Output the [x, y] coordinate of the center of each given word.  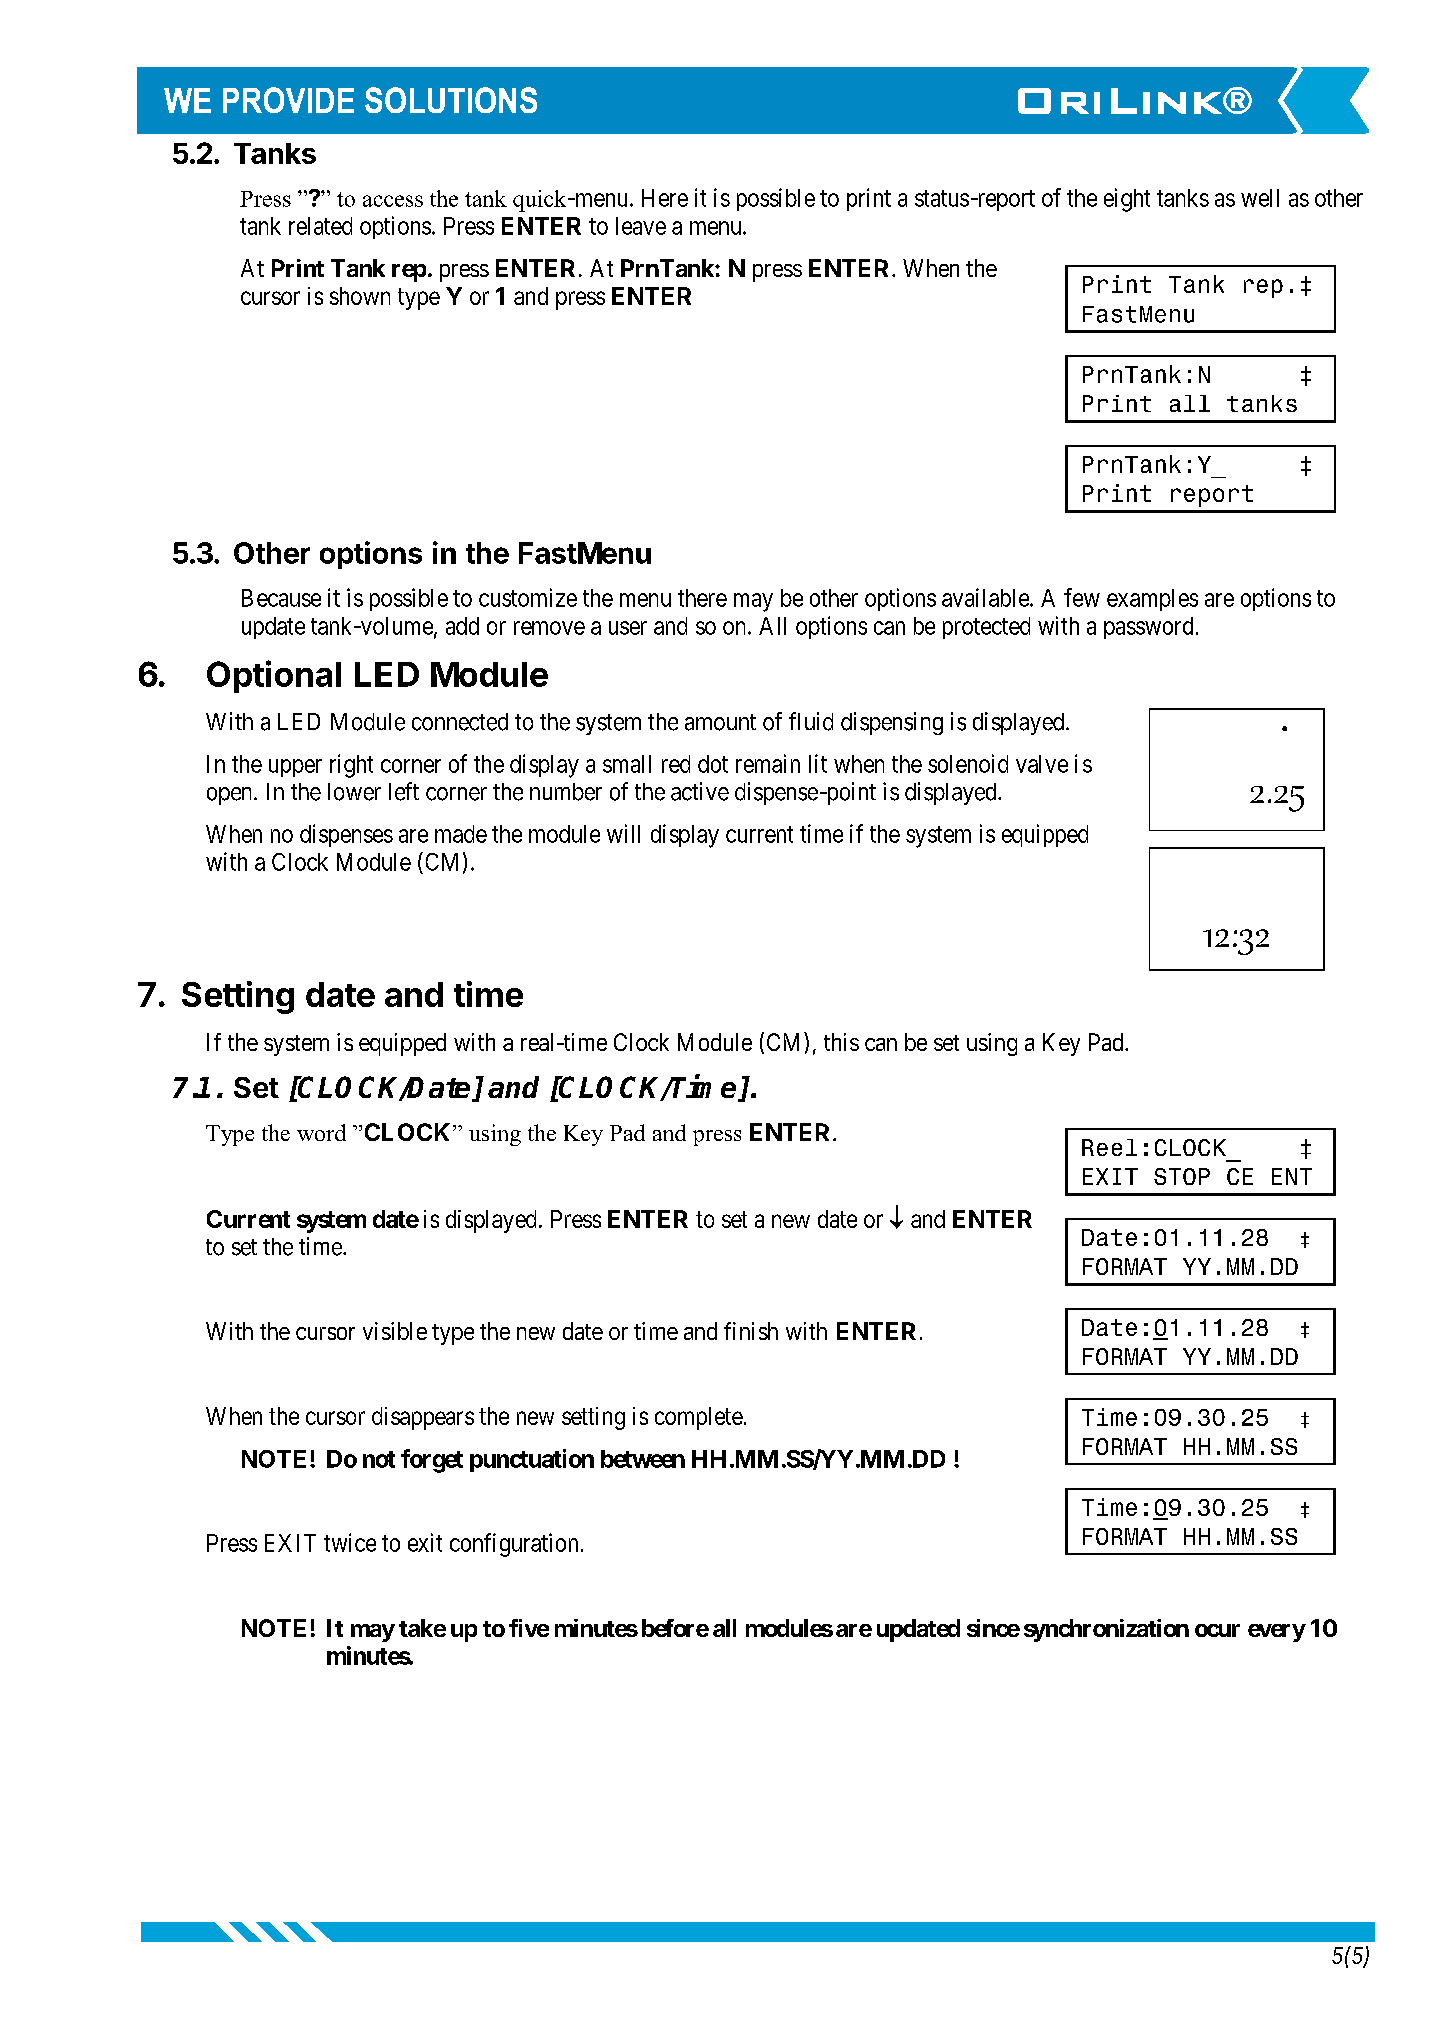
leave [641, 226]
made [461, 834]
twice [350, 1542]
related [320, 226]
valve [1042, 764]
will [623, 833]
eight [1127, 200]
